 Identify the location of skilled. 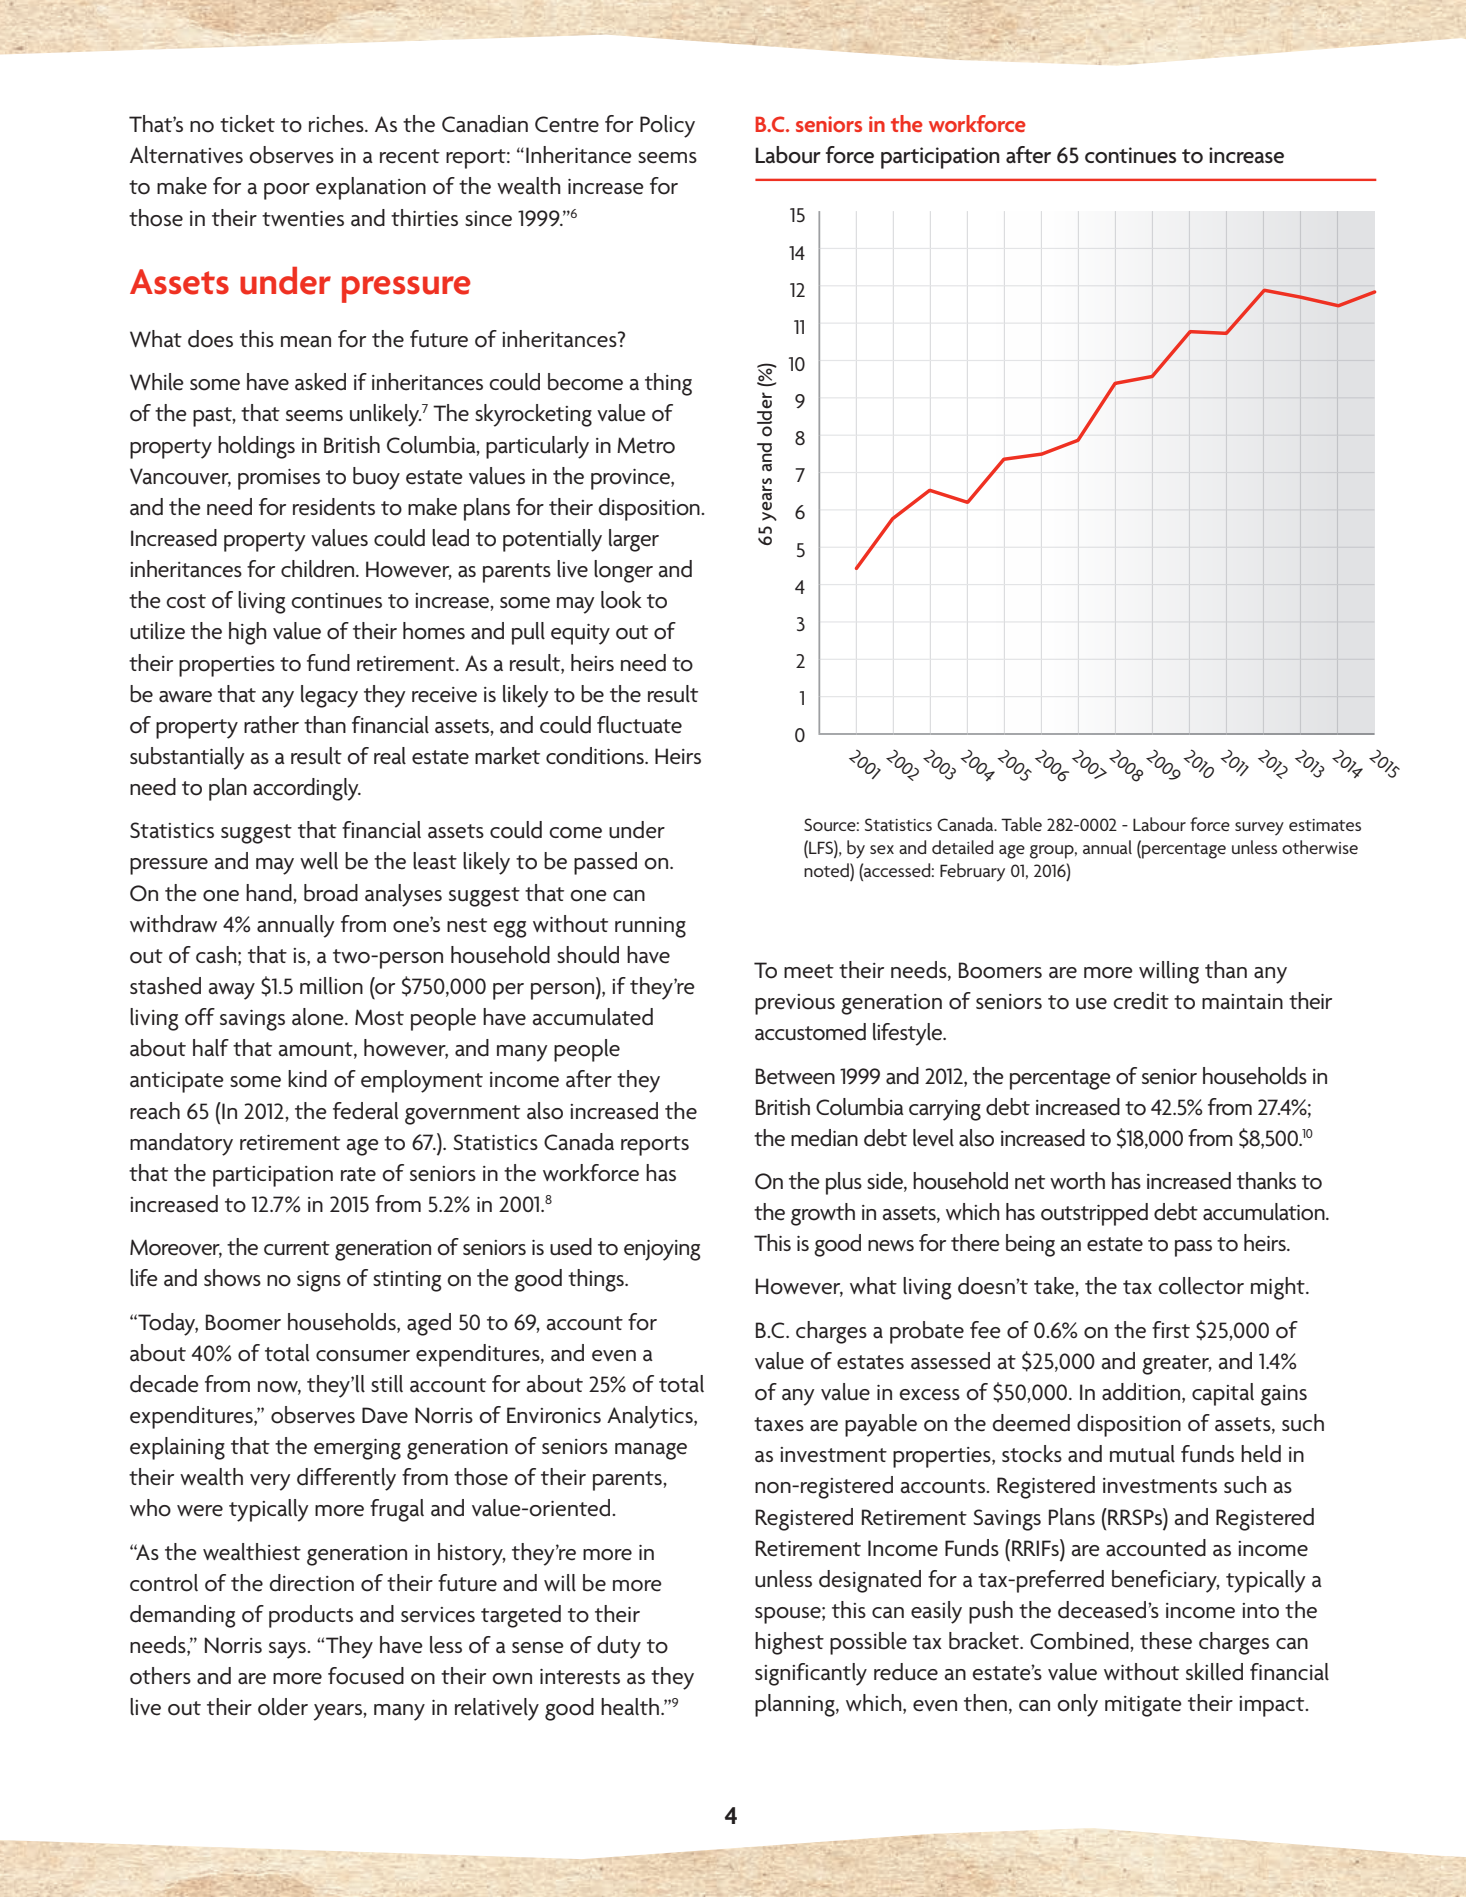
(1214, 1672).
